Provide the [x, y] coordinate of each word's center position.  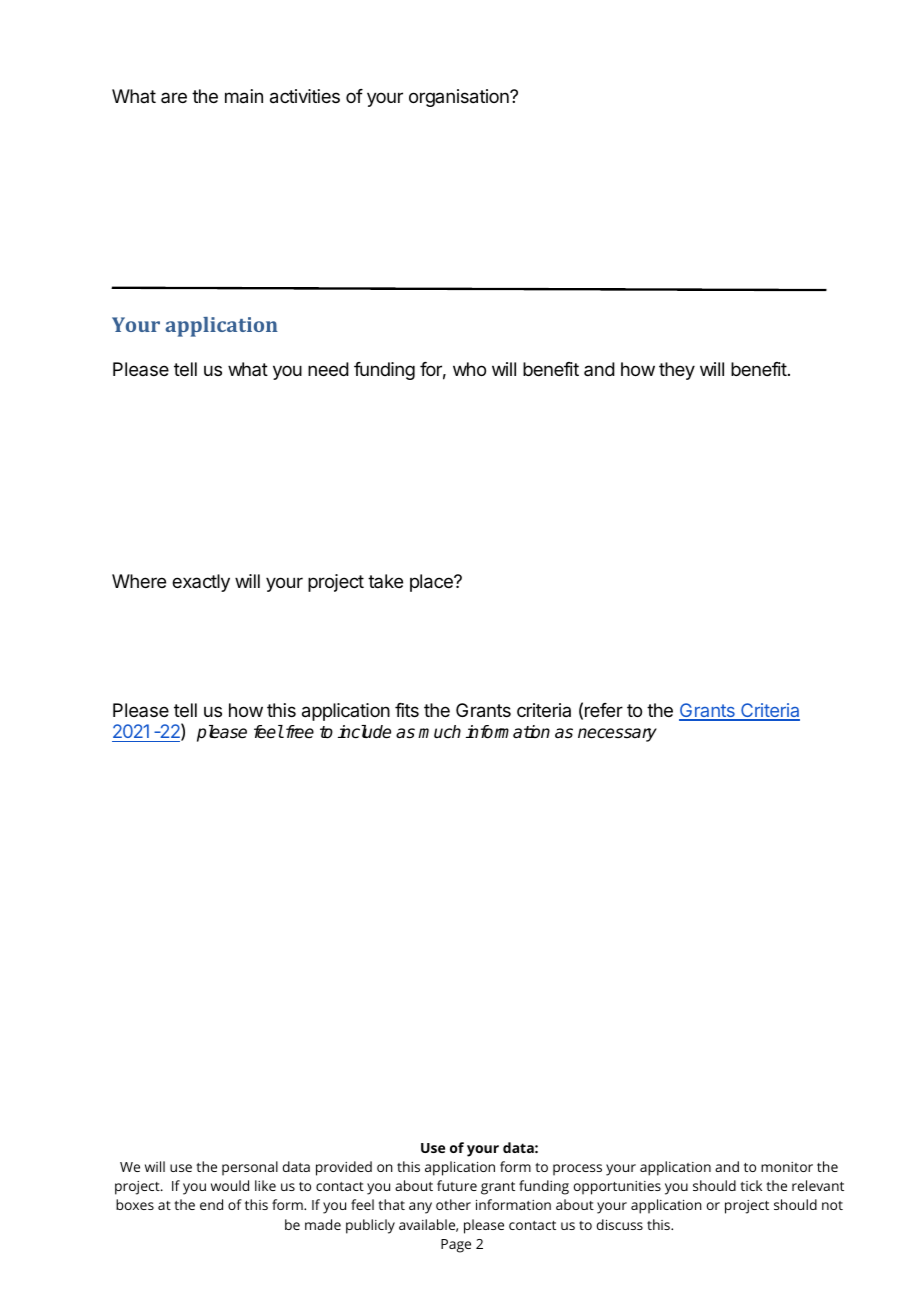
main [244, 96]
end [211, 1204]
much [439, 731]
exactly [201, 583]
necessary [617, 735]
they [677, 371]
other [453, 1204]
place [432, 583]
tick [751, 1185]
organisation [460, 98]
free [298, 732]
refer [604, 710]
